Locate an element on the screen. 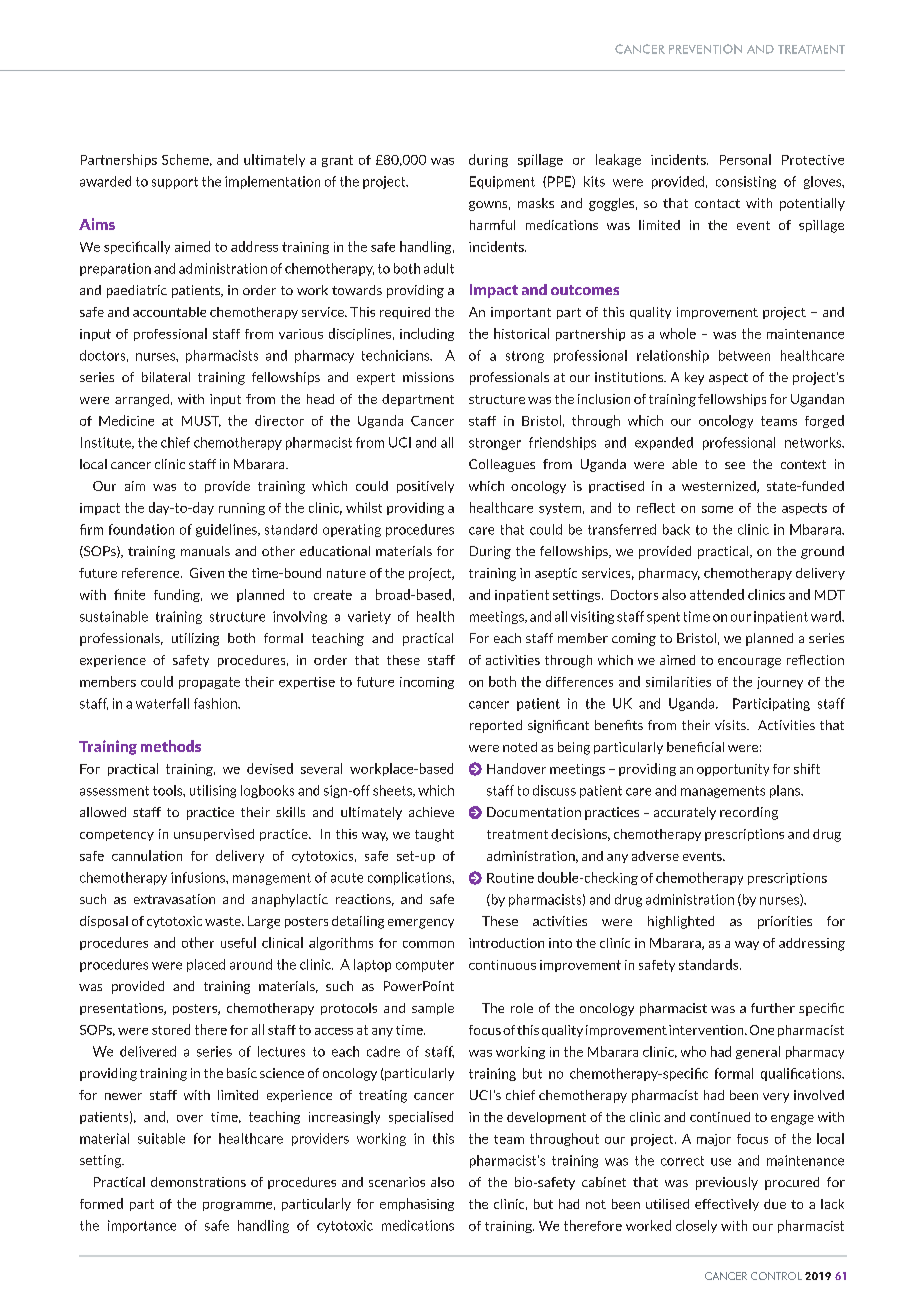 This screenshot has height=1308, width=924. importance is located at coordinates (142, 1226).
